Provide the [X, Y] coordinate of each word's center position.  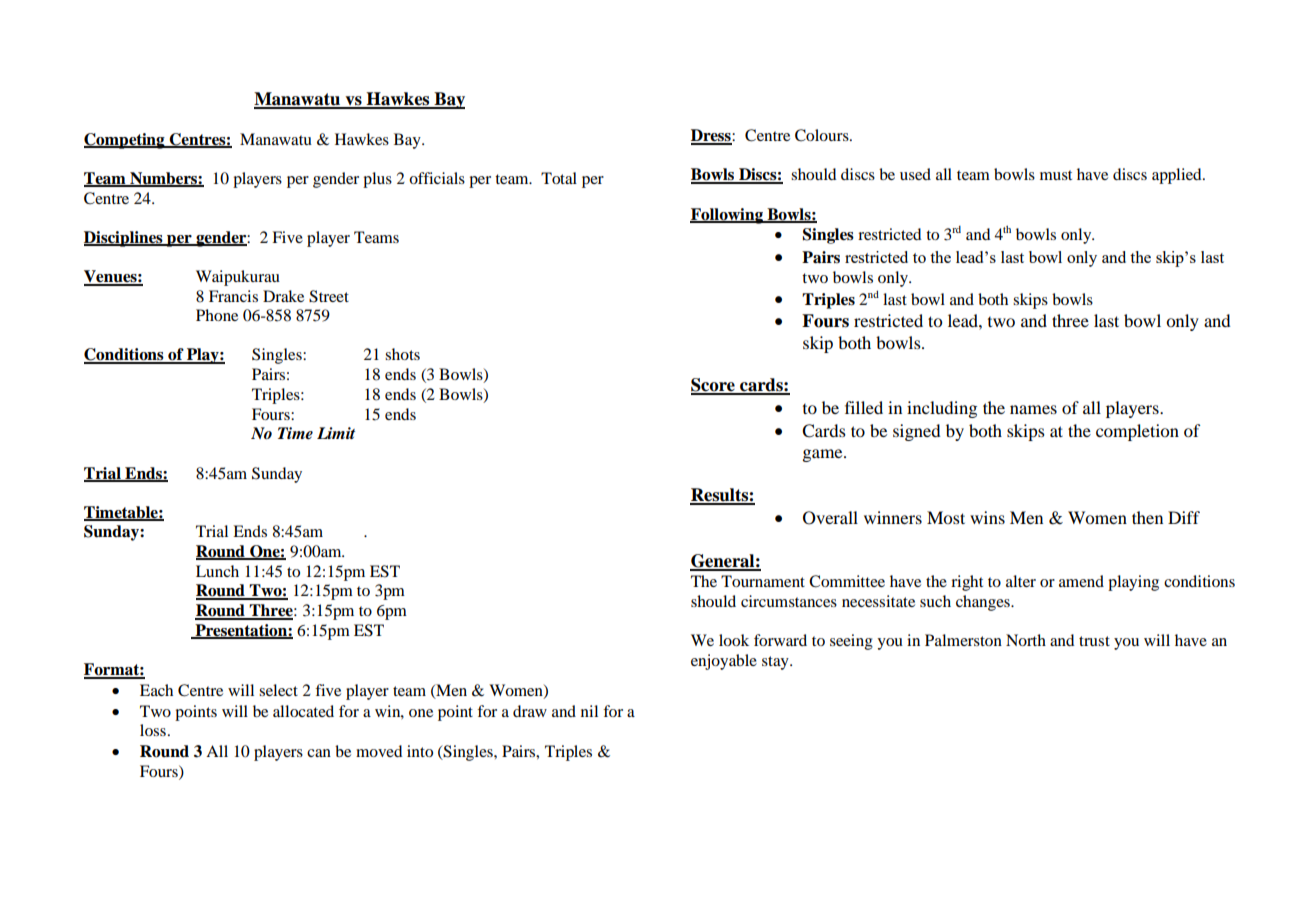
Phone [217, 315]
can [319, 753]
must [1056, 175]
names [1033, 409]
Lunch [217, 571]
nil [589, 711]
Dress [712, 136]
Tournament [763, 581]
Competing [125, 141]
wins [987, 517]
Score [714, 386]
